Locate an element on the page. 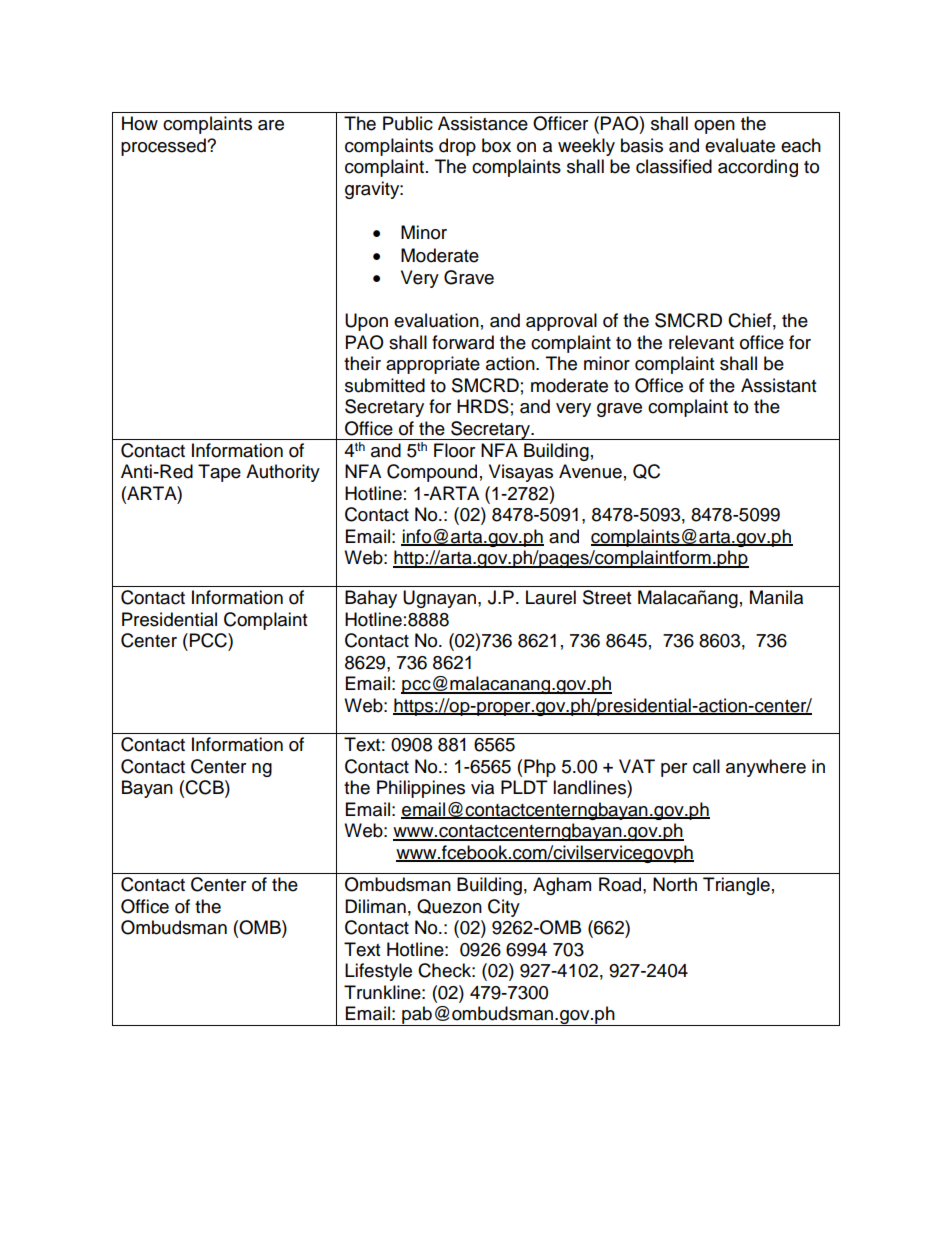  processed is located at coordinates (164, 147).
